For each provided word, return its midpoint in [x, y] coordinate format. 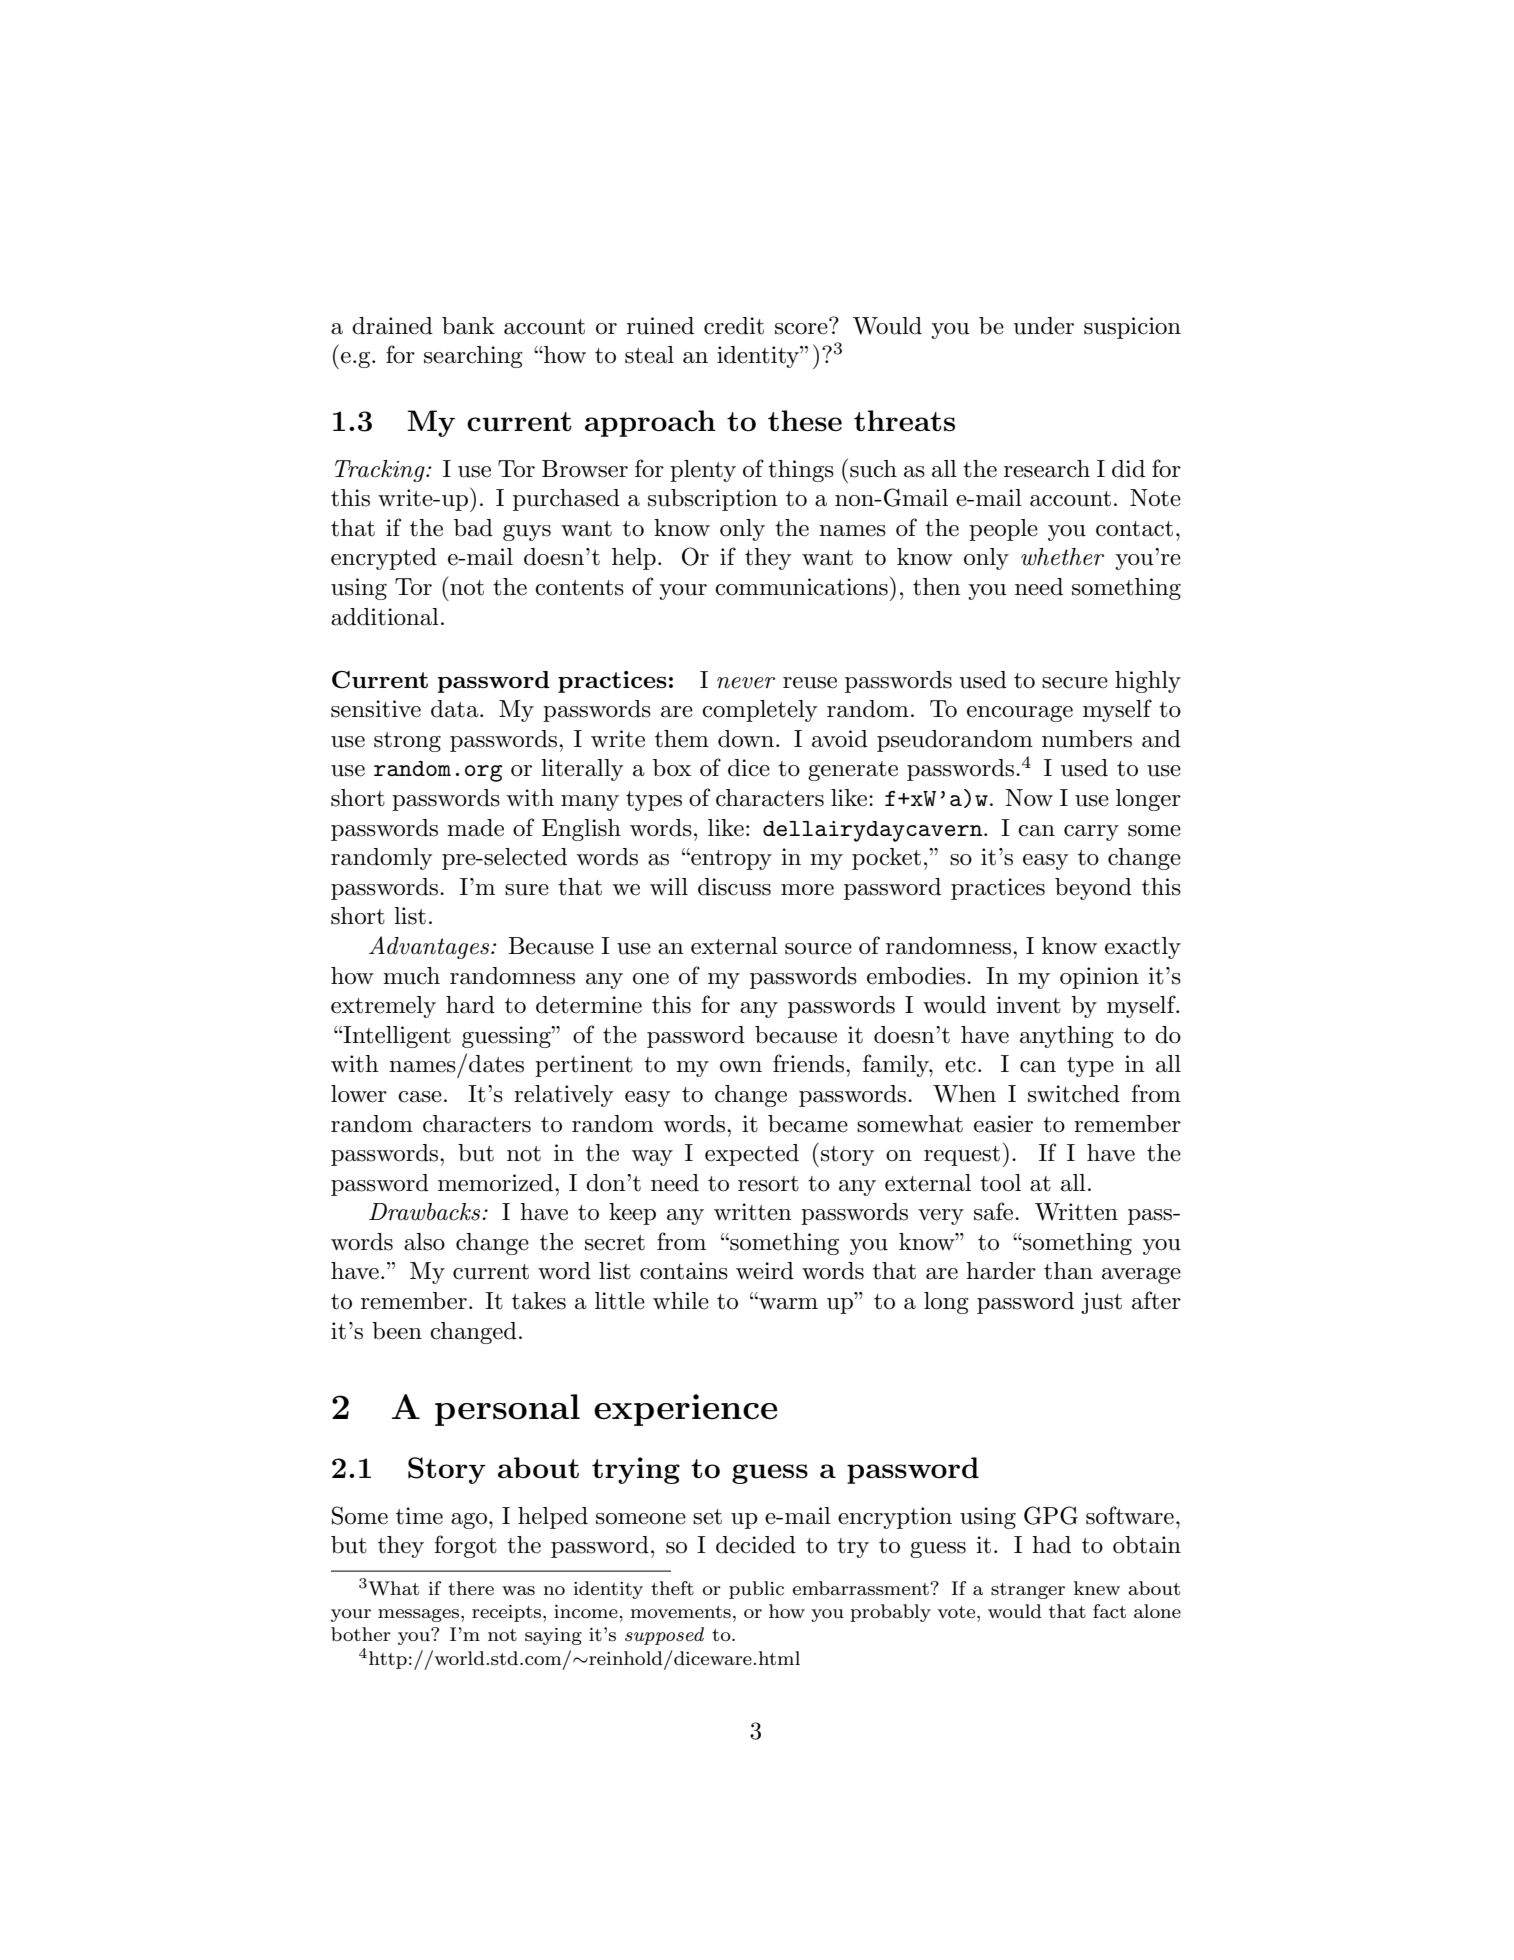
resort [768, 1184]
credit [734, 326]
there [471, 1588]
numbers [1087, 739]
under [1043, 326]
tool [1000, 1183]
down [747, 739]
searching [473, 357]
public [756, 1590]
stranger [1028, 1591]
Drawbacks [426, 1212]
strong [407, 742]
